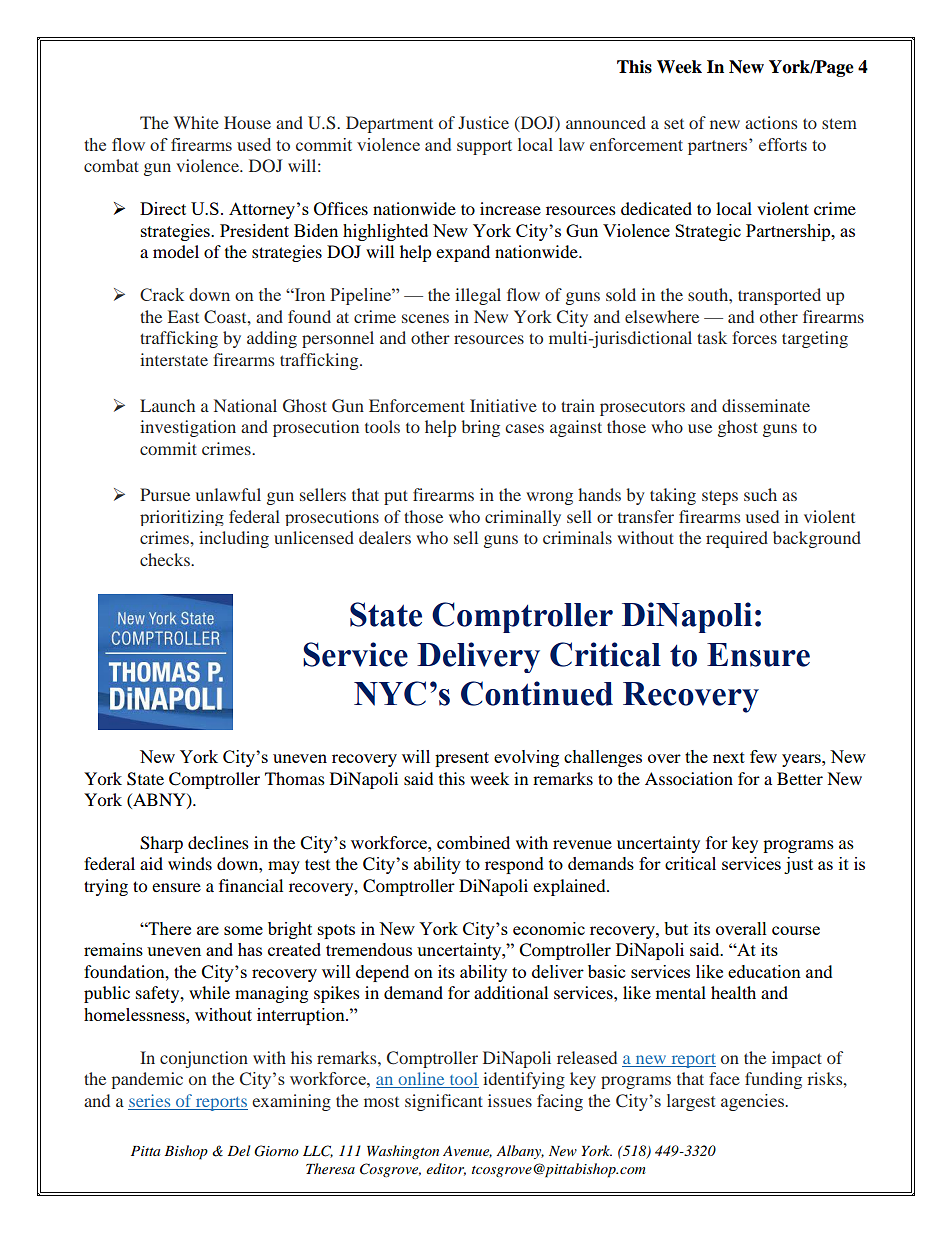  I want to click on White, so click(196, 122).
